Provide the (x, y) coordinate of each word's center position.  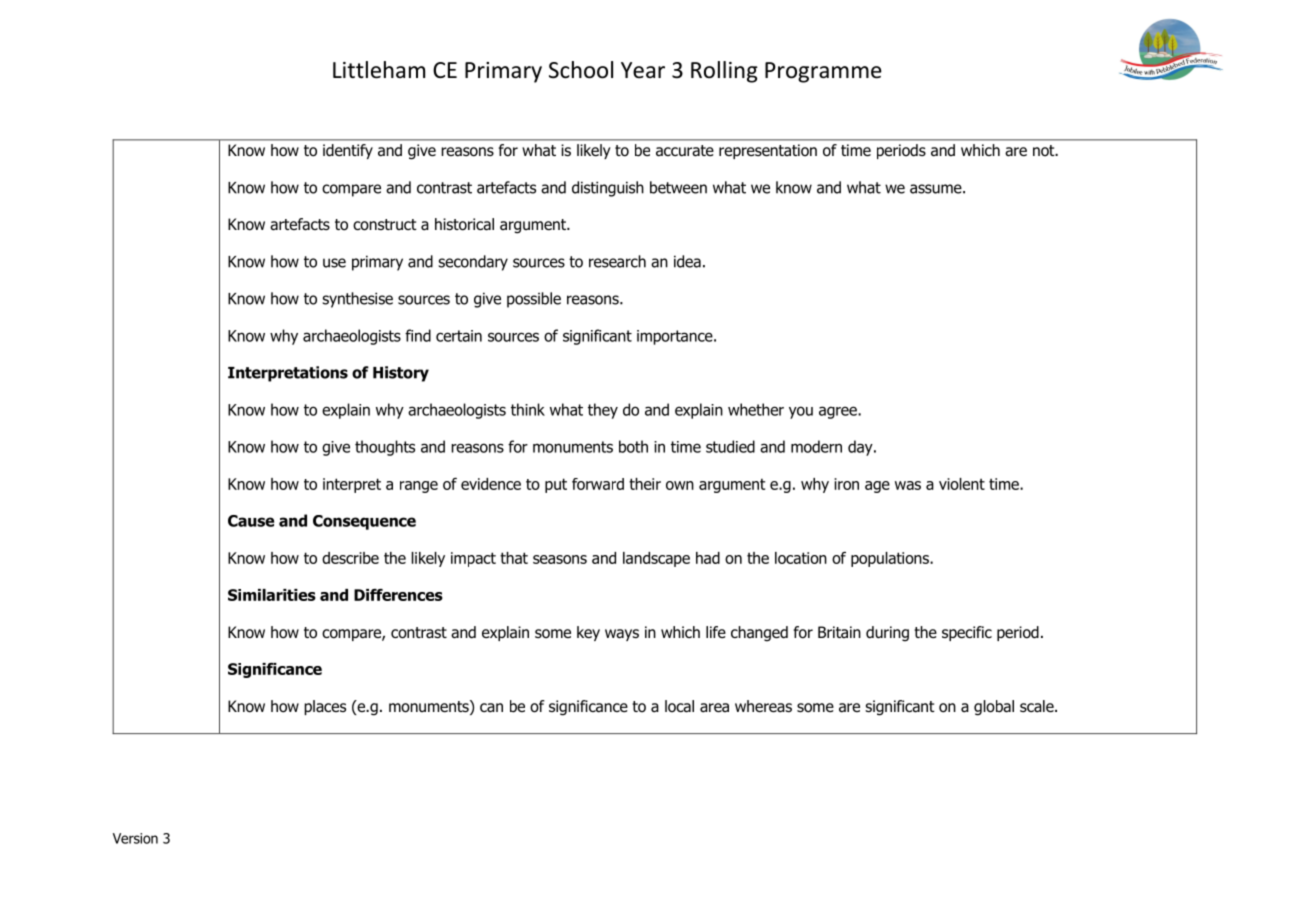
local (679, 706)
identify (348, 151)
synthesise (357, 300)
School (581, 70)
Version (135, 838)
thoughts (385, 448)
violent (962, 484)
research (617, 261)
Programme (823, 72)
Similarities (272, 595)
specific (967, 633)
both (633, 446)
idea (687, 261)
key (588, 633)
